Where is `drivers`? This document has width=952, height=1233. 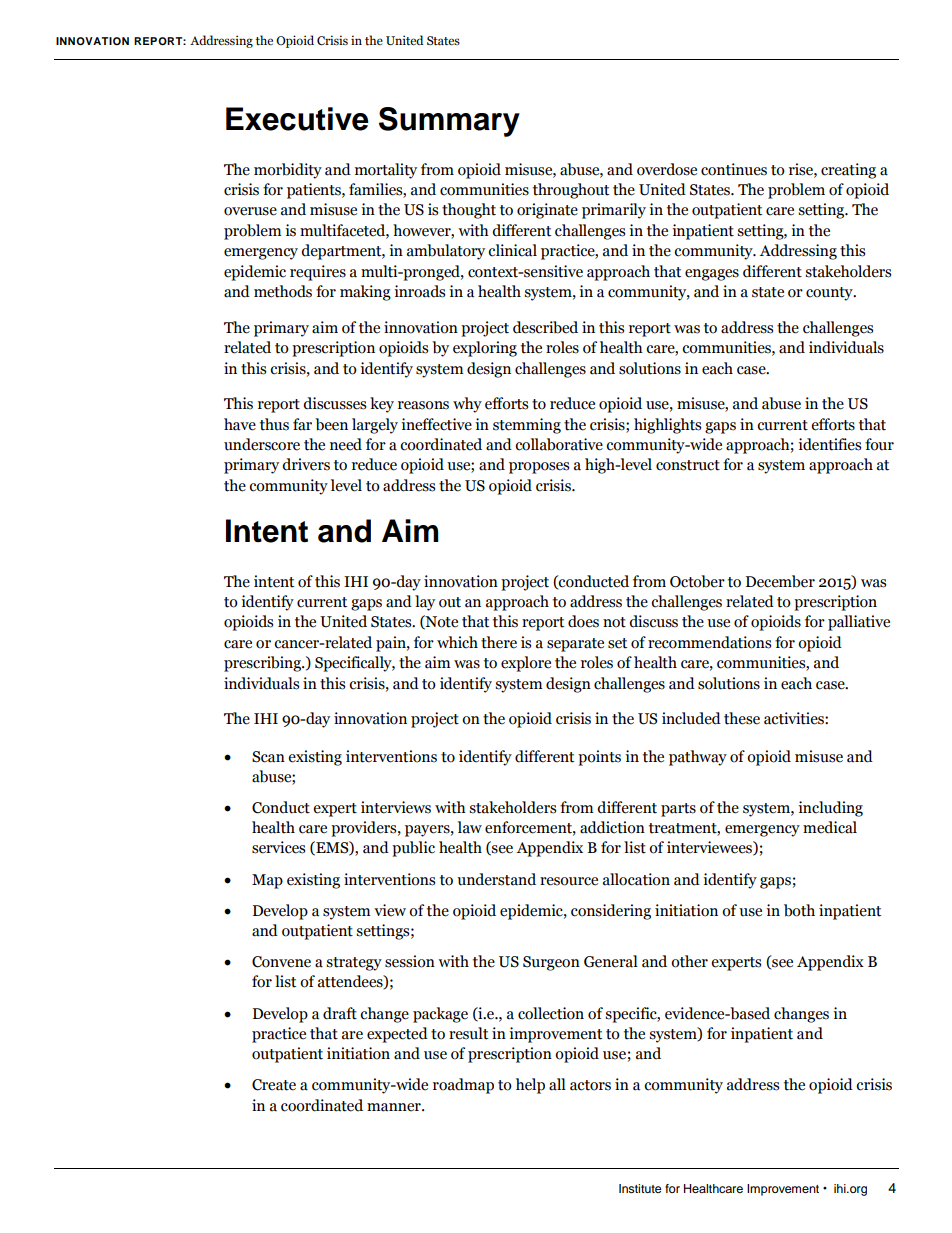 drivers is located at coordinates (306, 464).
